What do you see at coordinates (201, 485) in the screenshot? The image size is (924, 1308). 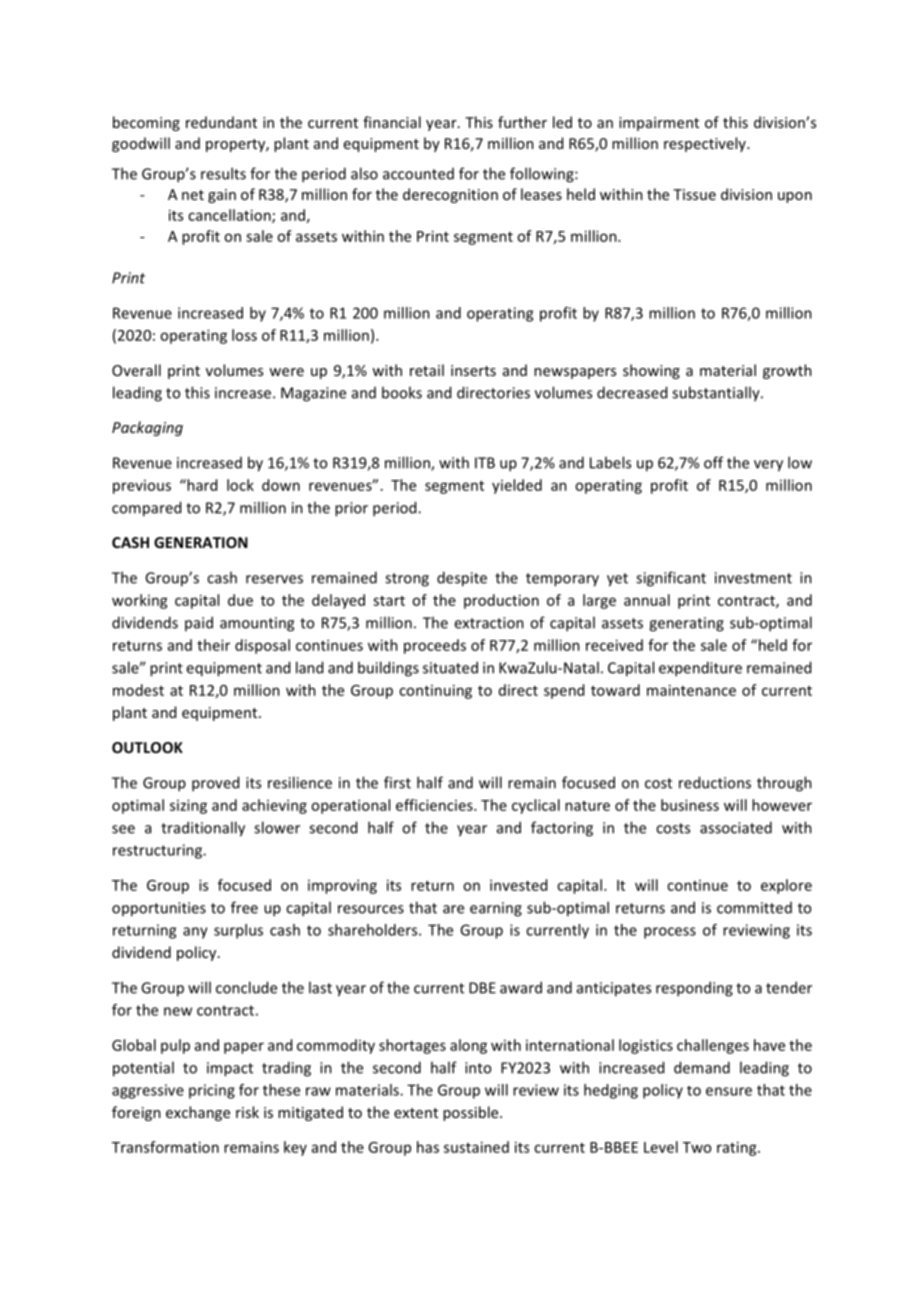 I see `hard` at bounding box center [201, 485].
